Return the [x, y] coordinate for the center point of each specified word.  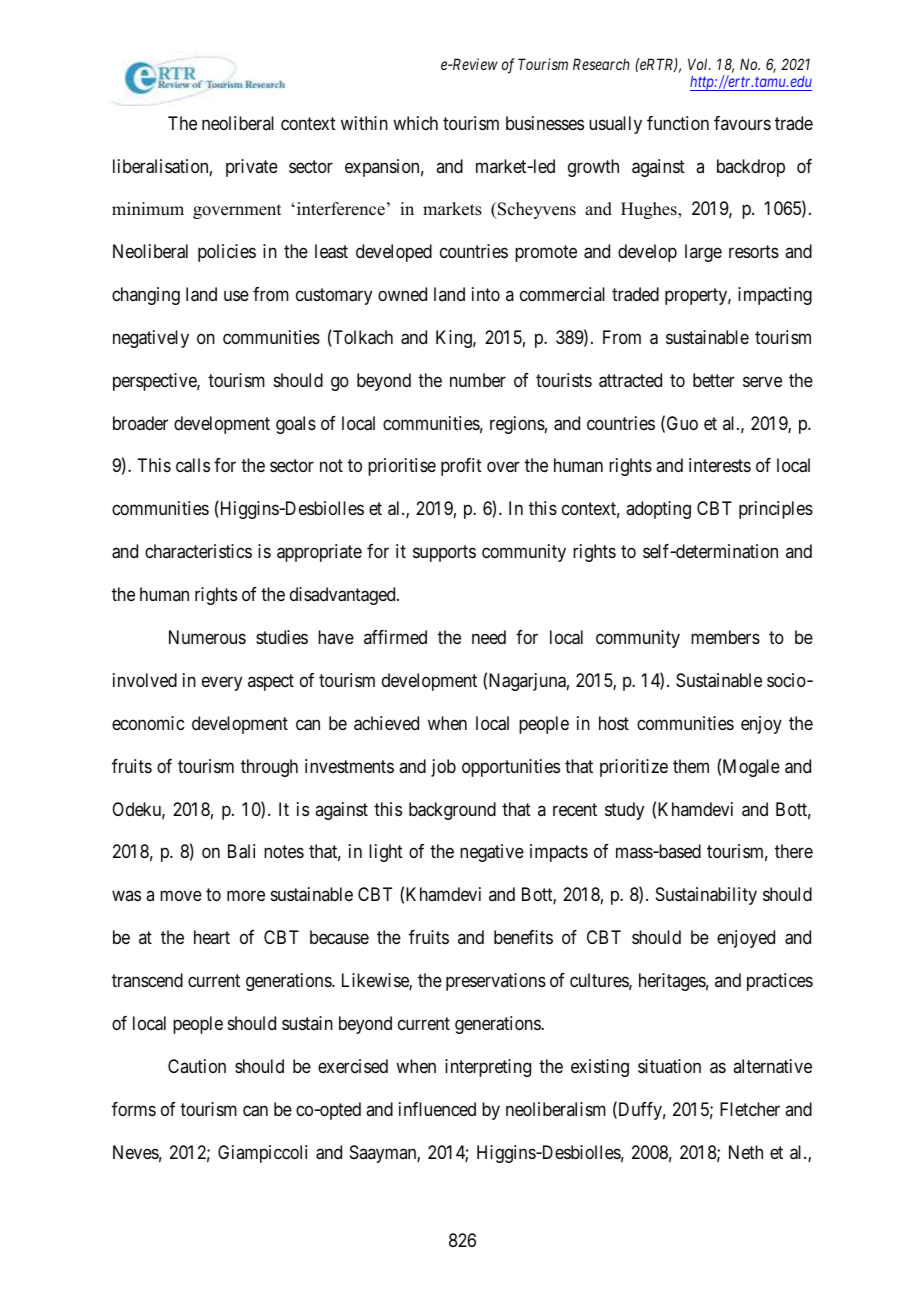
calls [193, 465]
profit [461, 467]
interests [720, 465]
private [252, 168]
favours [742, 123]
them [691, 766]
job [443, 768]
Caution [197, 1066]
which [415, 123]
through [269, 768]
